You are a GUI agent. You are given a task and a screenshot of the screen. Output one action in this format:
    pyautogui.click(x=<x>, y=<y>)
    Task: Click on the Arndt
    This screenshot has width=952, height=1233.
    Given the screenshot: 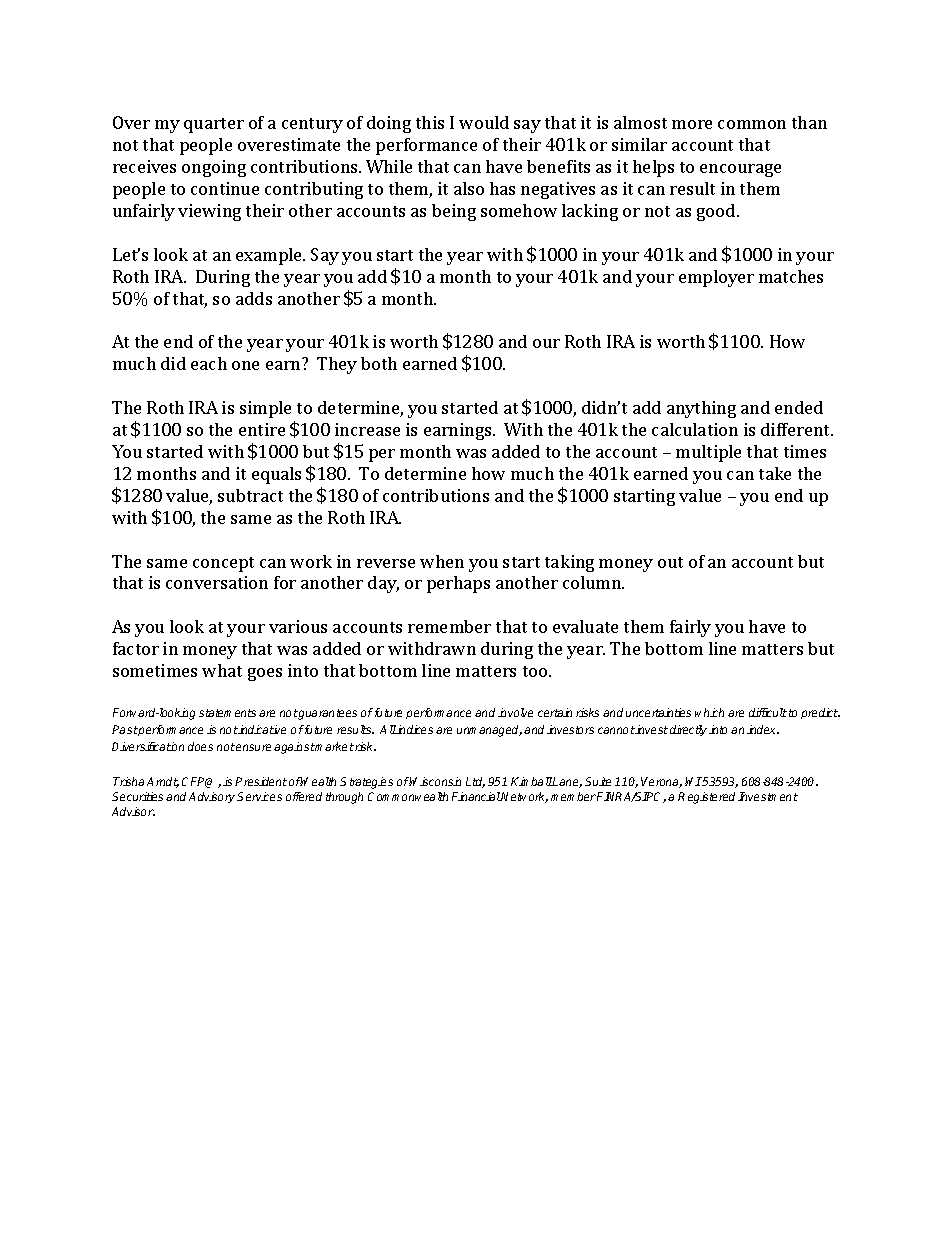 What is the action you would take?
    pyautogui.click(x=163, y=782)
